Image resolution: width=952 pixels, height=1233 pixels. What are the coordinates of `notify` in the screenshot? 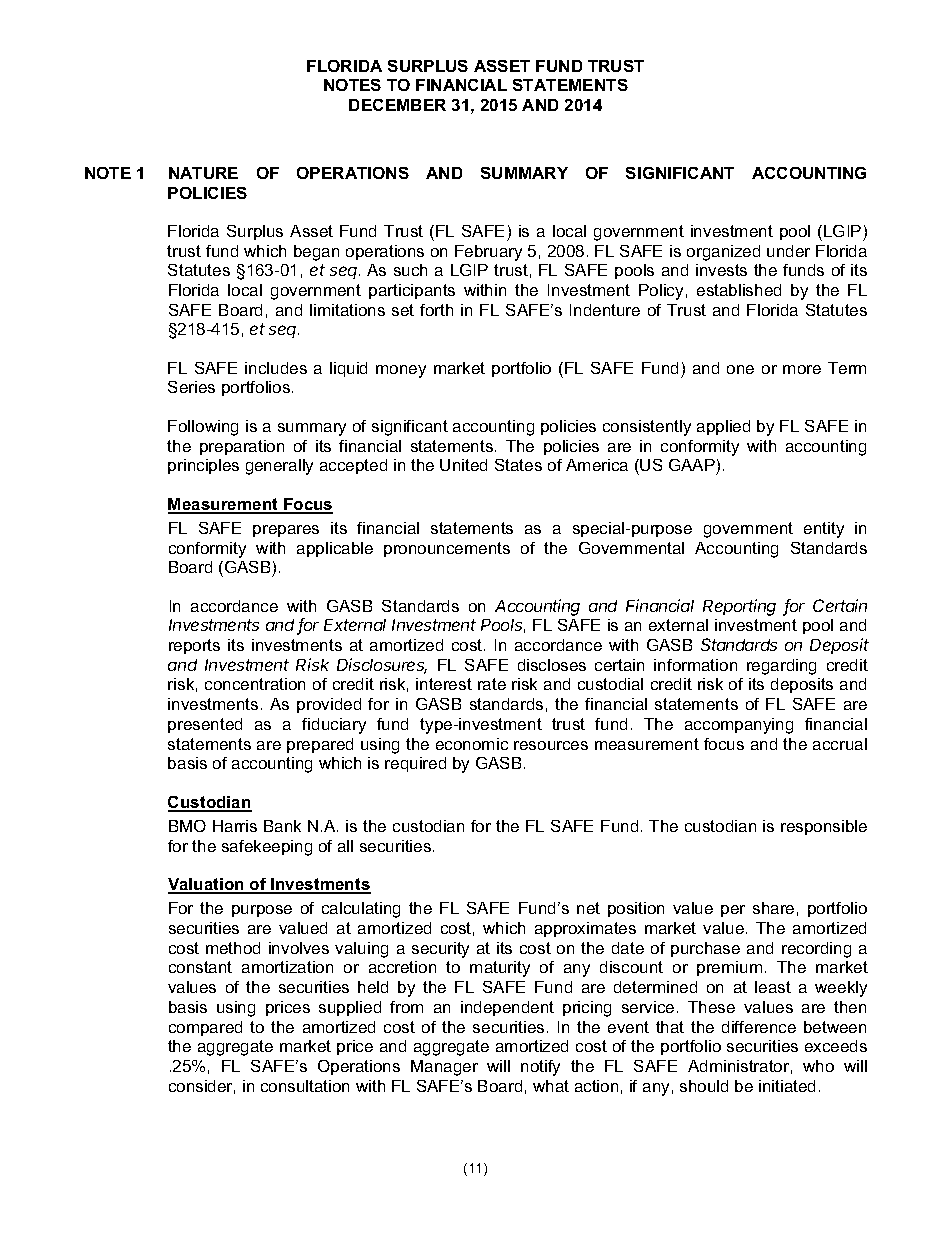 It's located at (540, 1068).
